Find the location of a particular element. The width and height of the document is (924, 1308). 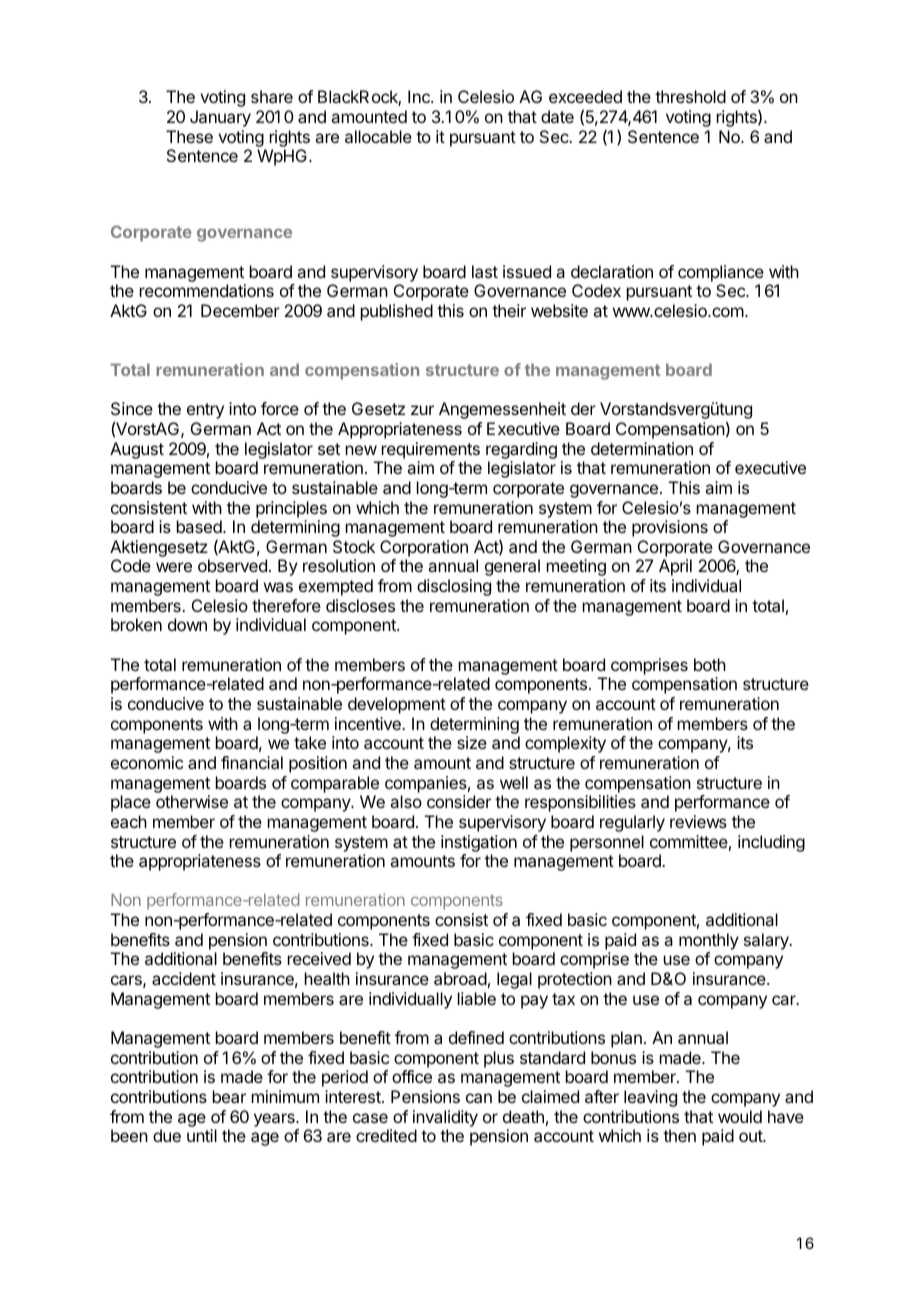

both is located at coordinates (710, 664).
